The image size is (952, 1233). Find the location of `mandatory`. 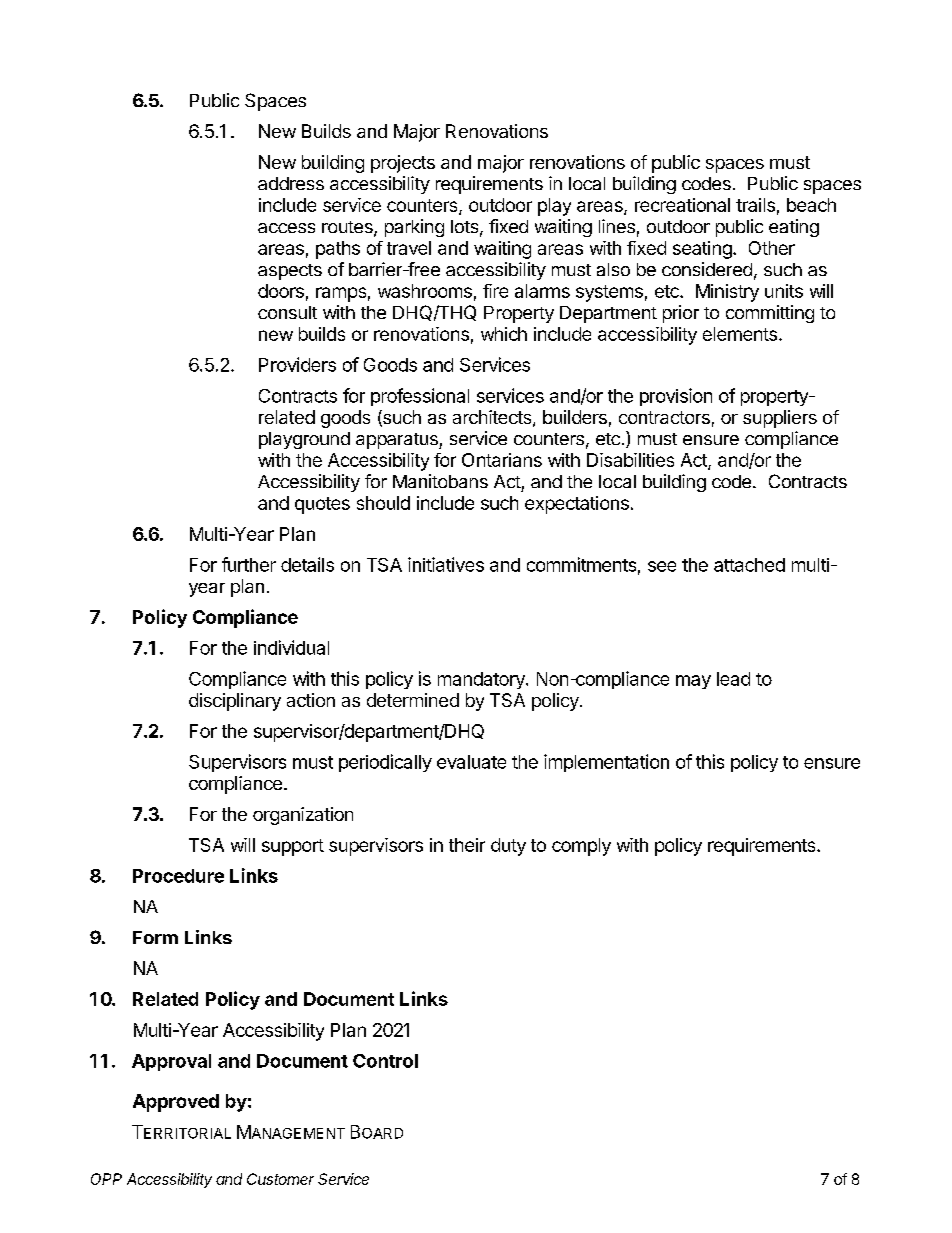

mandatory is located at coordinates (482, 680).
